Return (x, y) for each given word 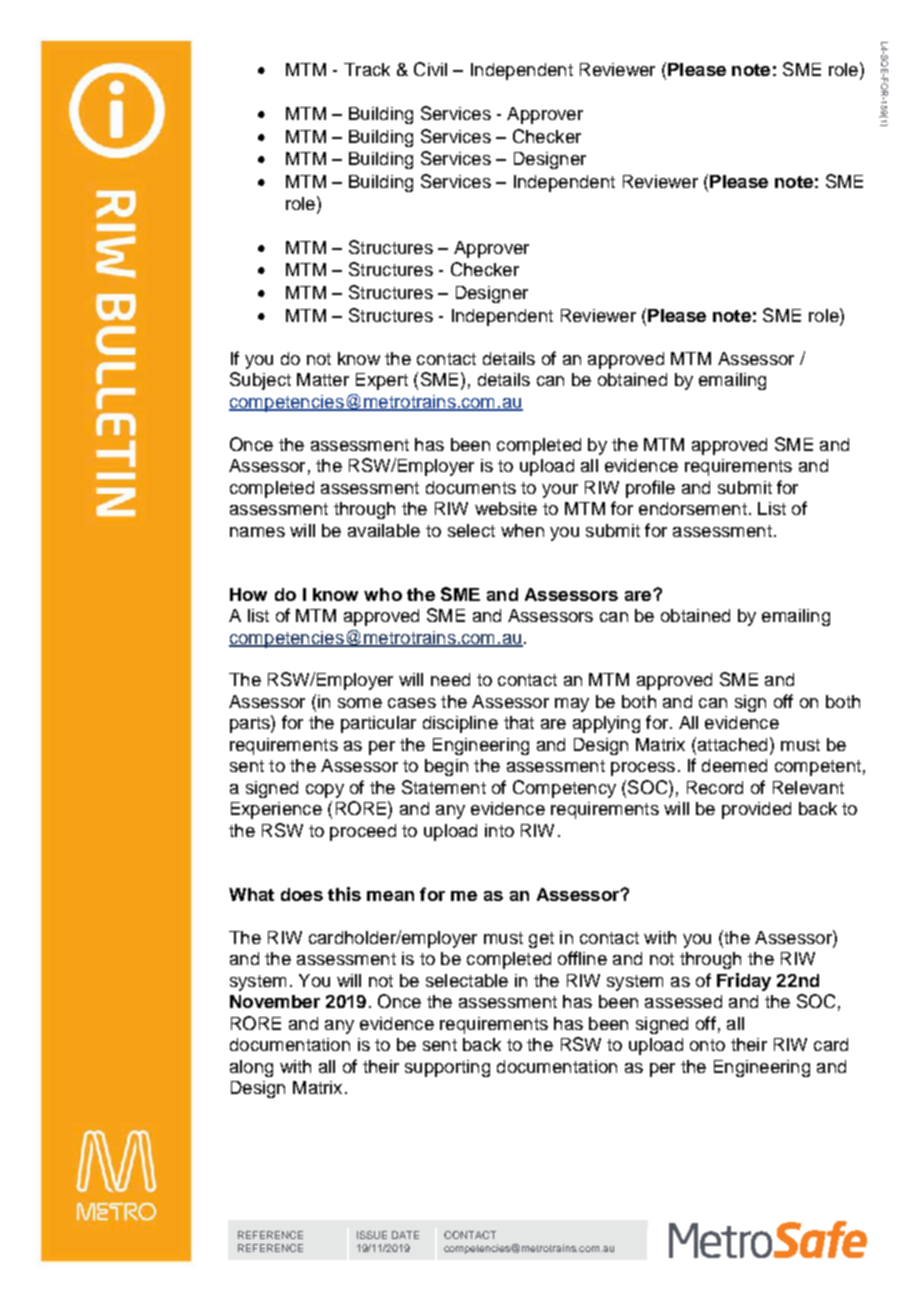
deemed (734, 765)
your (560, 491)
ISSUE (372, 1235)
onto (707, 1045)
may (572, 705)
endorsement (693, 508)
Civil (430, 69)
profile (650, 489)
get (541, 940)
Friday (744, 982)
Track (367, 69)
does (302, 894)
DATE (405, 1235)
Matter (323, 379)
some (360, 703)
